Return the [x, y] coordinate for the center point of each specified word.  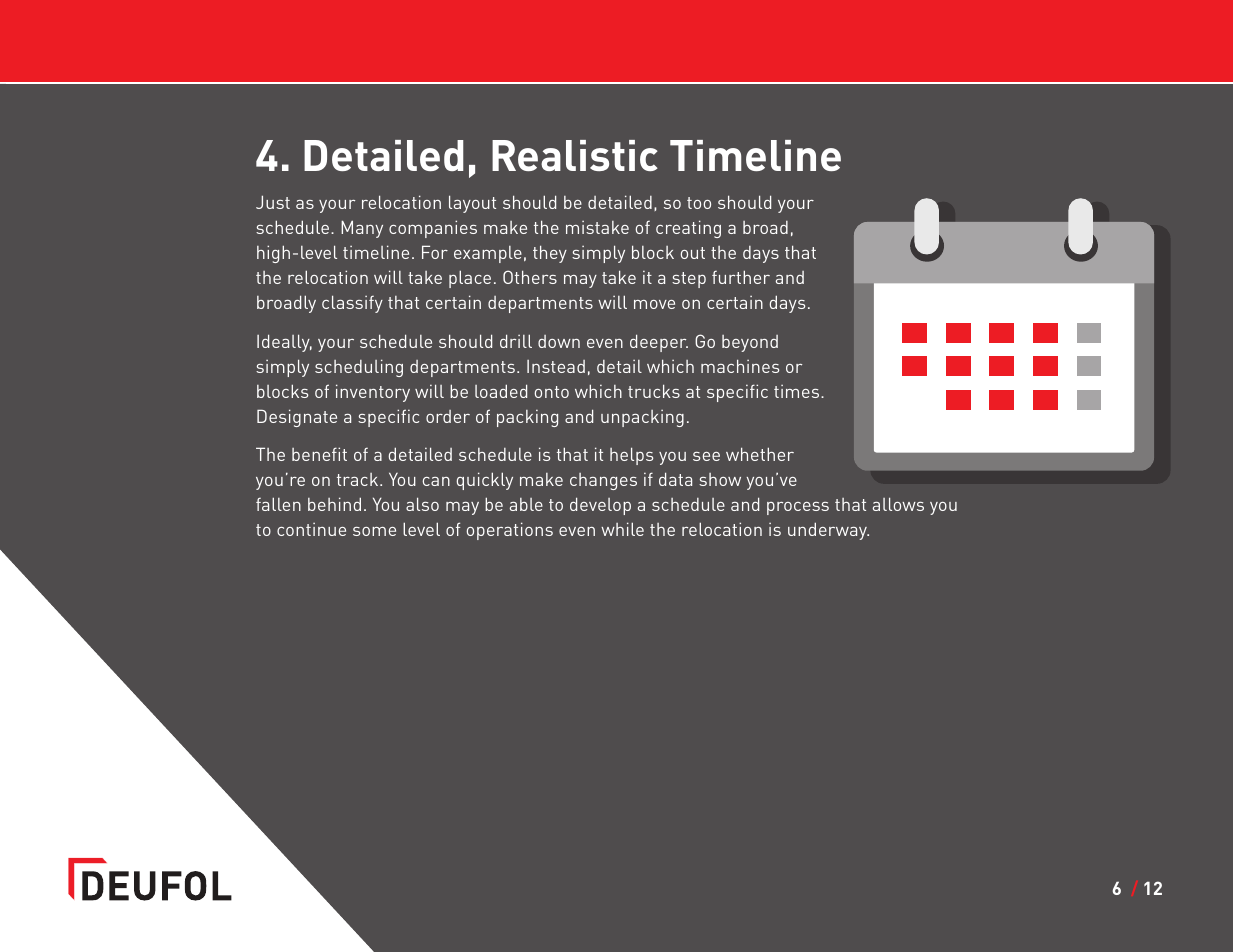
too [699, 203]
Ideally [284, 343]
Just [273, 202]
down [559, 341]
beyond [750, 343]
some [374, 531]
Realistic [575, 155]
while [622, 529]
